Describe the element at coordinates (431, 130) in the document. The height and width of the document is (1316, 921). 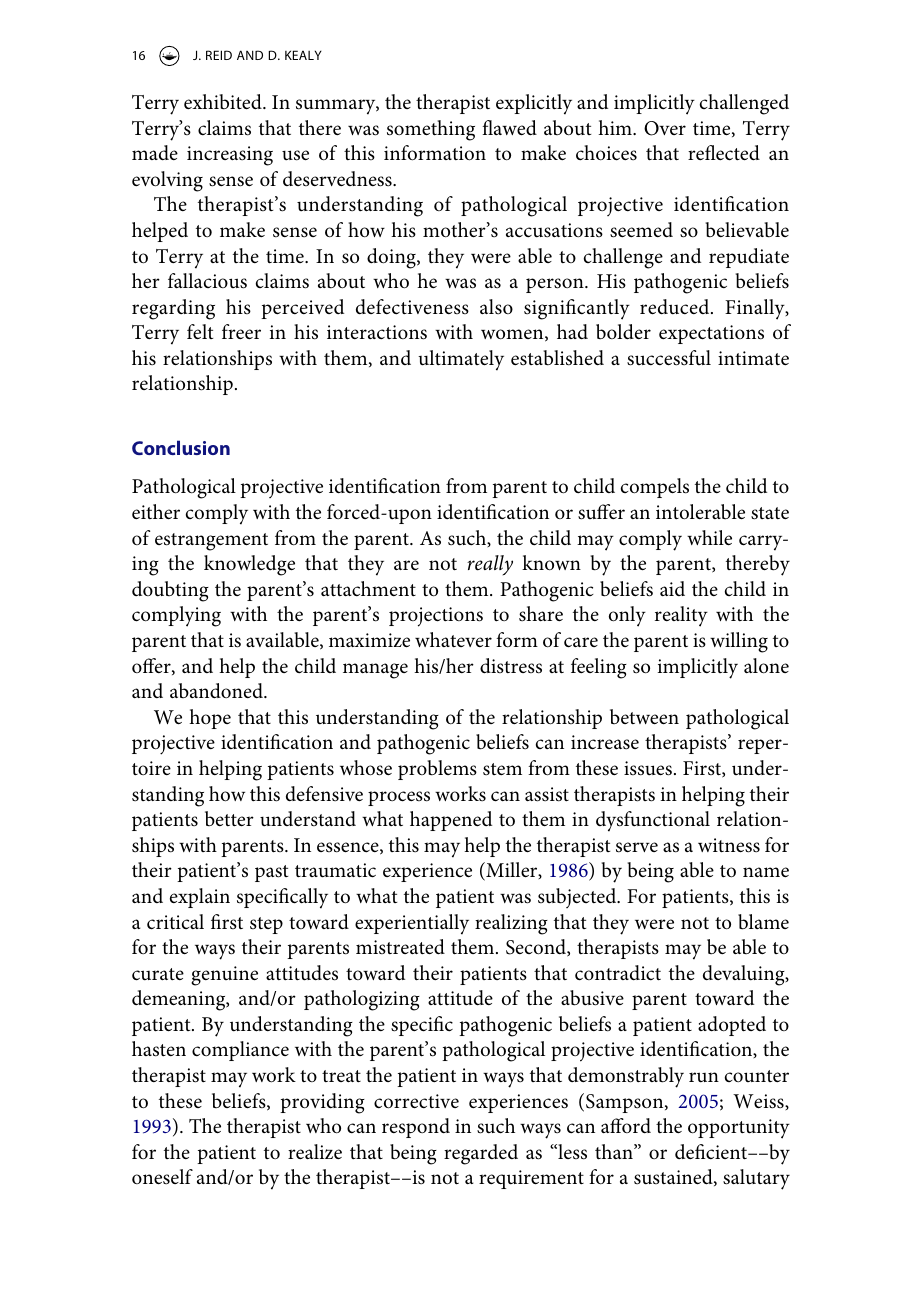
I see `something` at that location.
